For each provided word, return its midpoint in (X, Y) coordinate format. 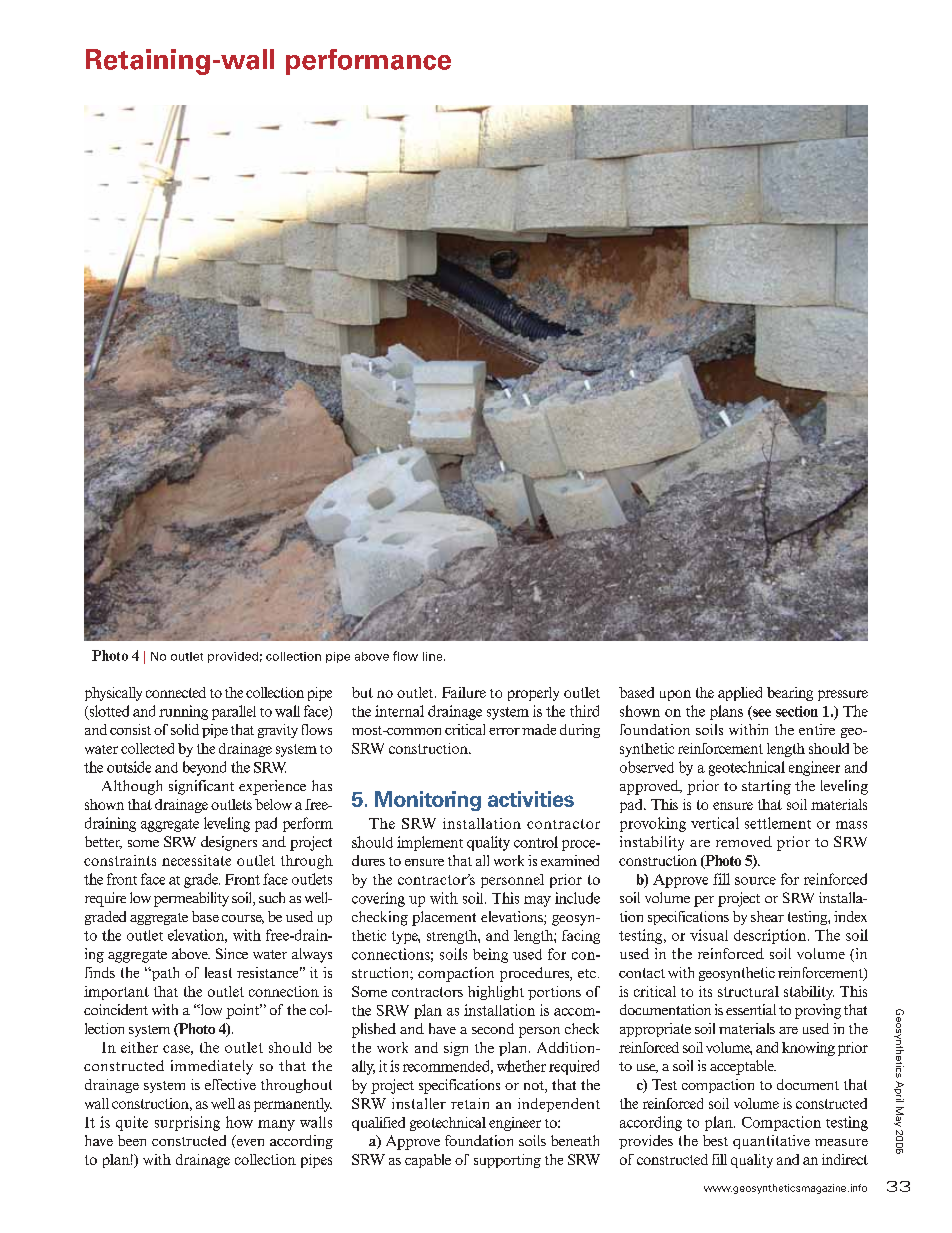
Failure (464, 692)
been (132, 1140)
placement (444, 918)
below (273, 804)
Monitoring (428, 801)
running (183, 712)
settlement (778, 823)
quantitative (771, 1142)
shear (767, 916)
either (139, 1047)
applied (740, 694)
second (493, 1028)
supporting (507, 1161)
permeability (191, 899)
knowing (808, 1049)
